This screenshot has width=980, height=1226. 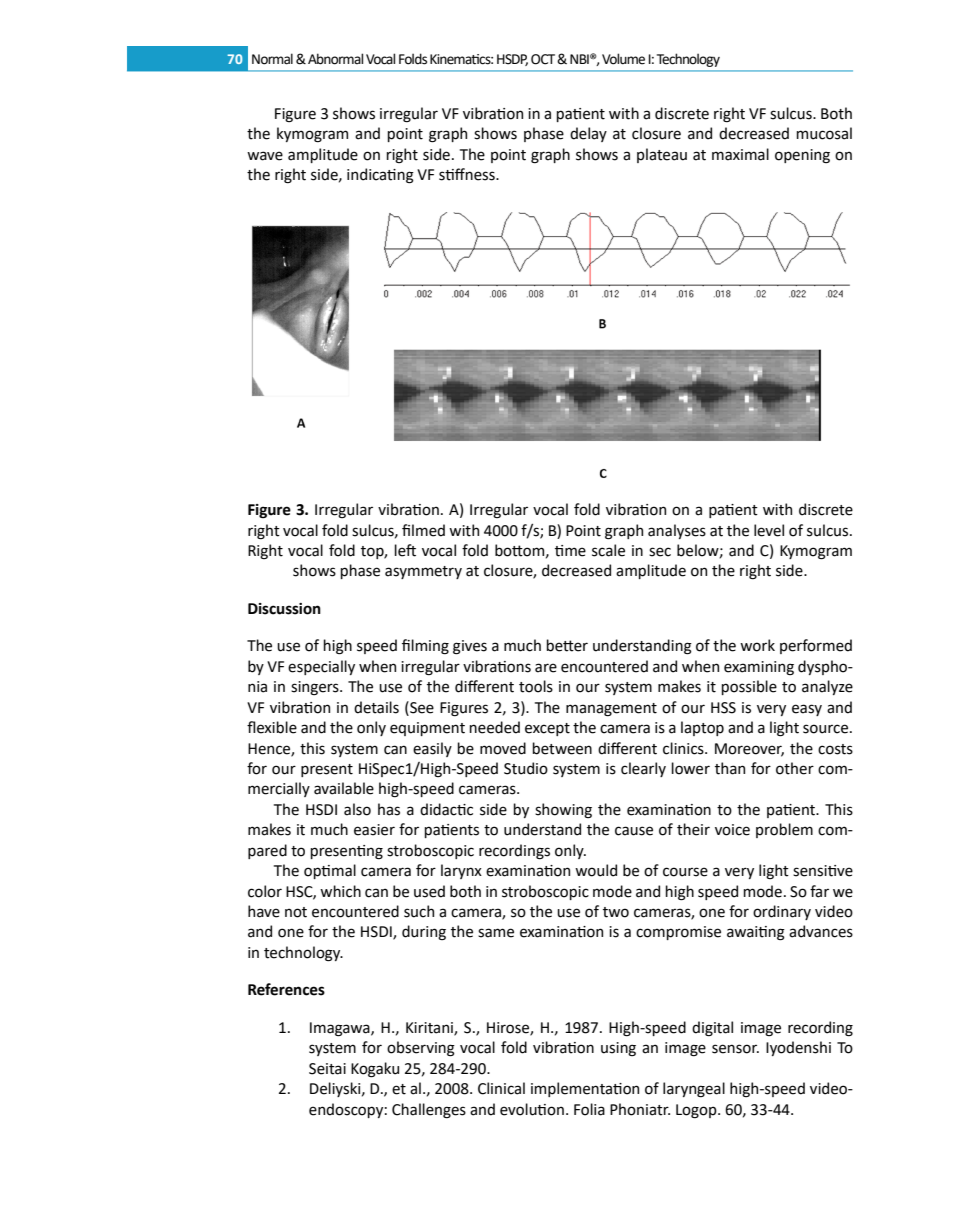 I want to click on OCT, so click(x=544, y=59).
